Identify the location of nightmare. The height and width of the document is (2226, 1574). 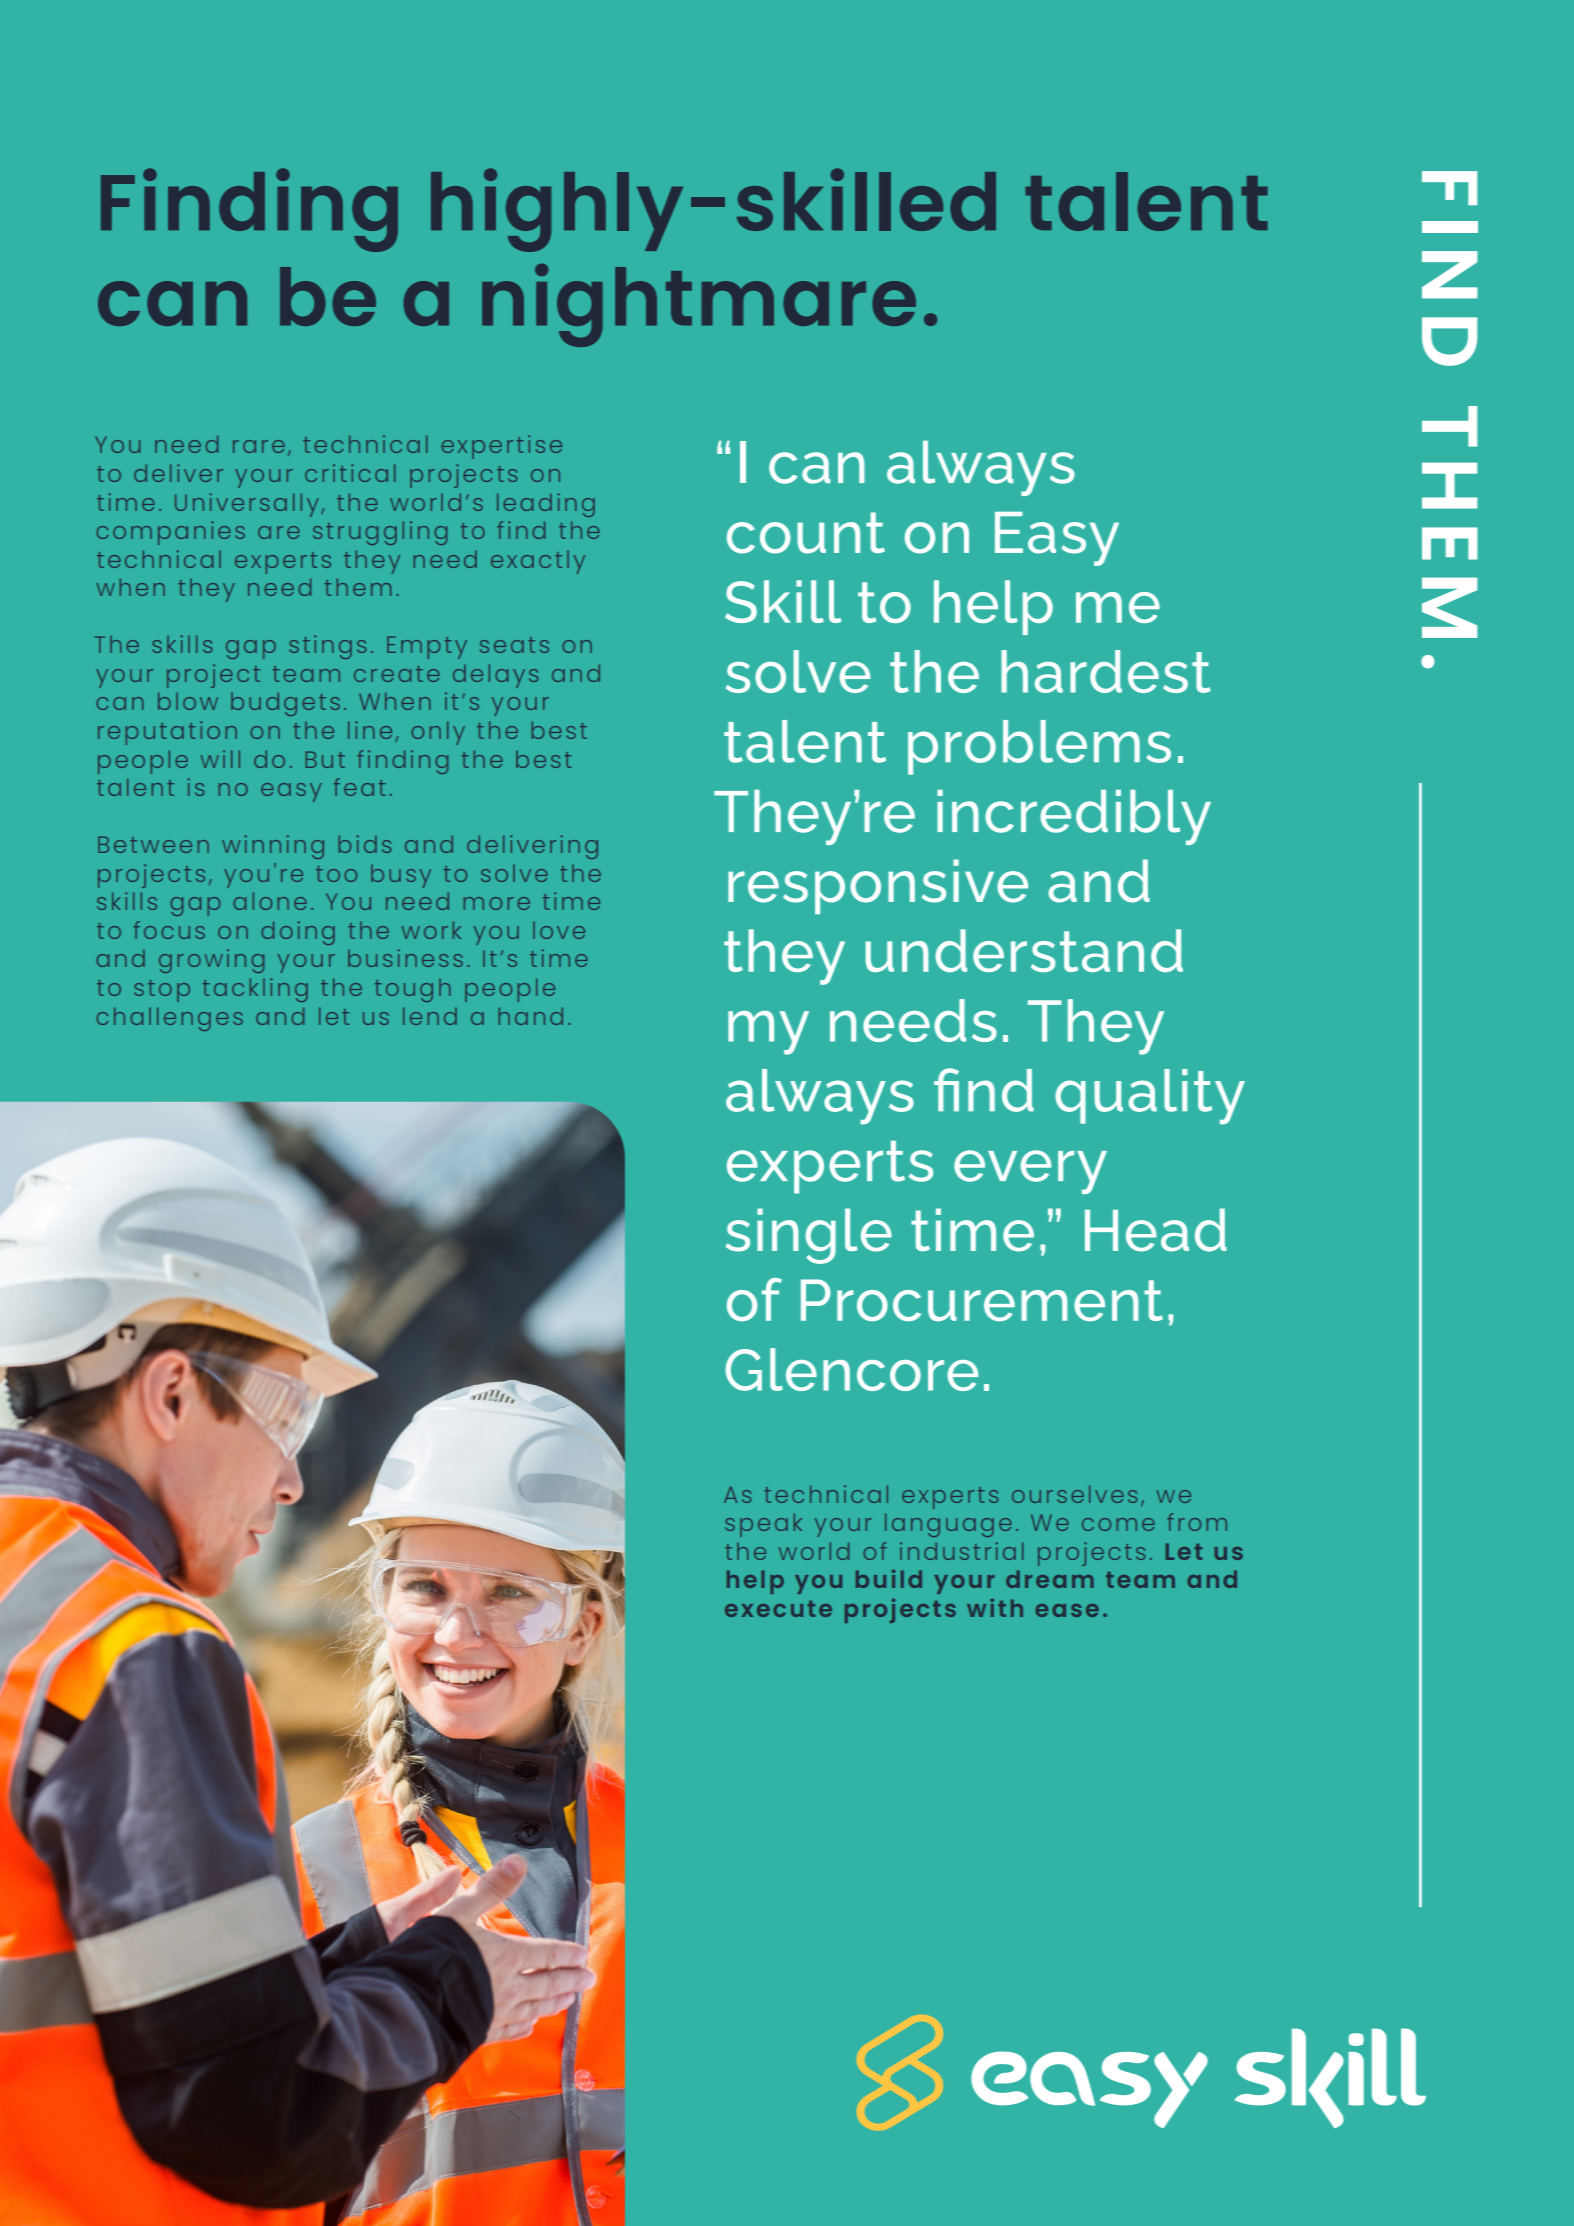
(699, 305).
